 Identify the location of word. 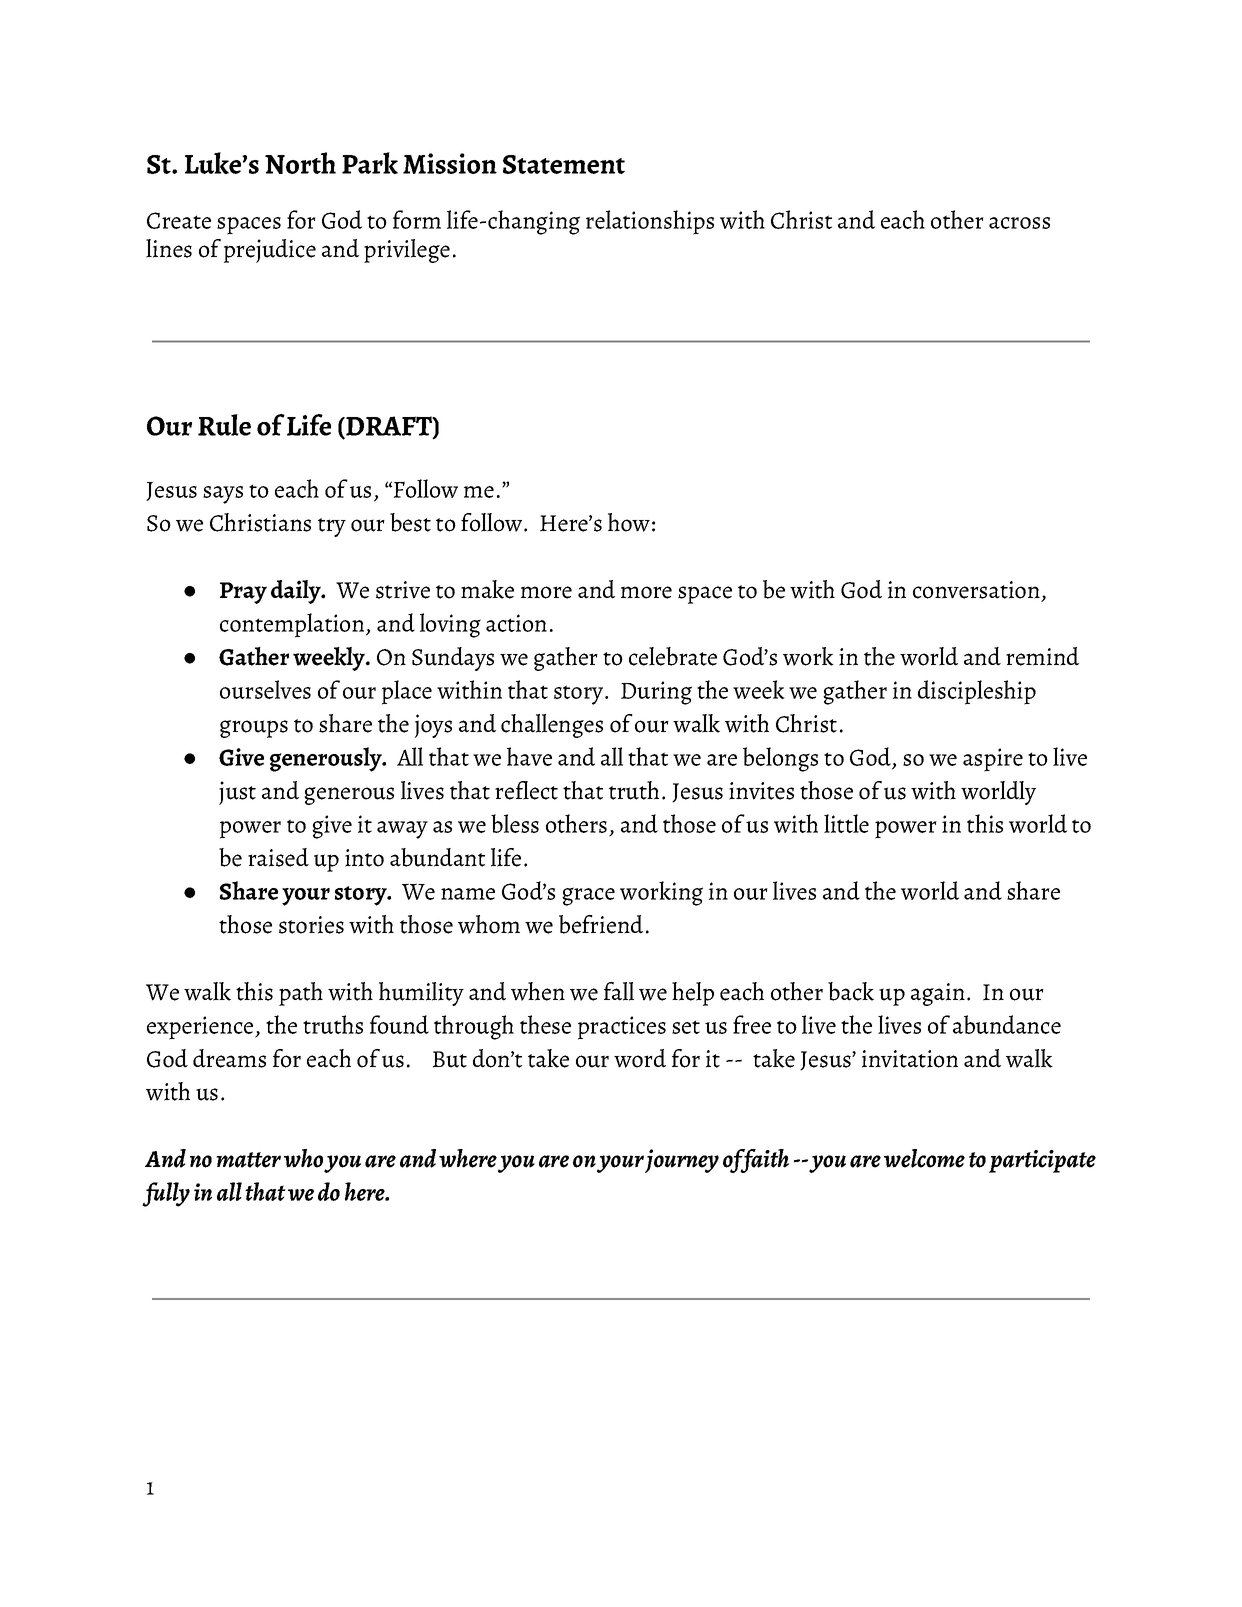
(640, 1058).
